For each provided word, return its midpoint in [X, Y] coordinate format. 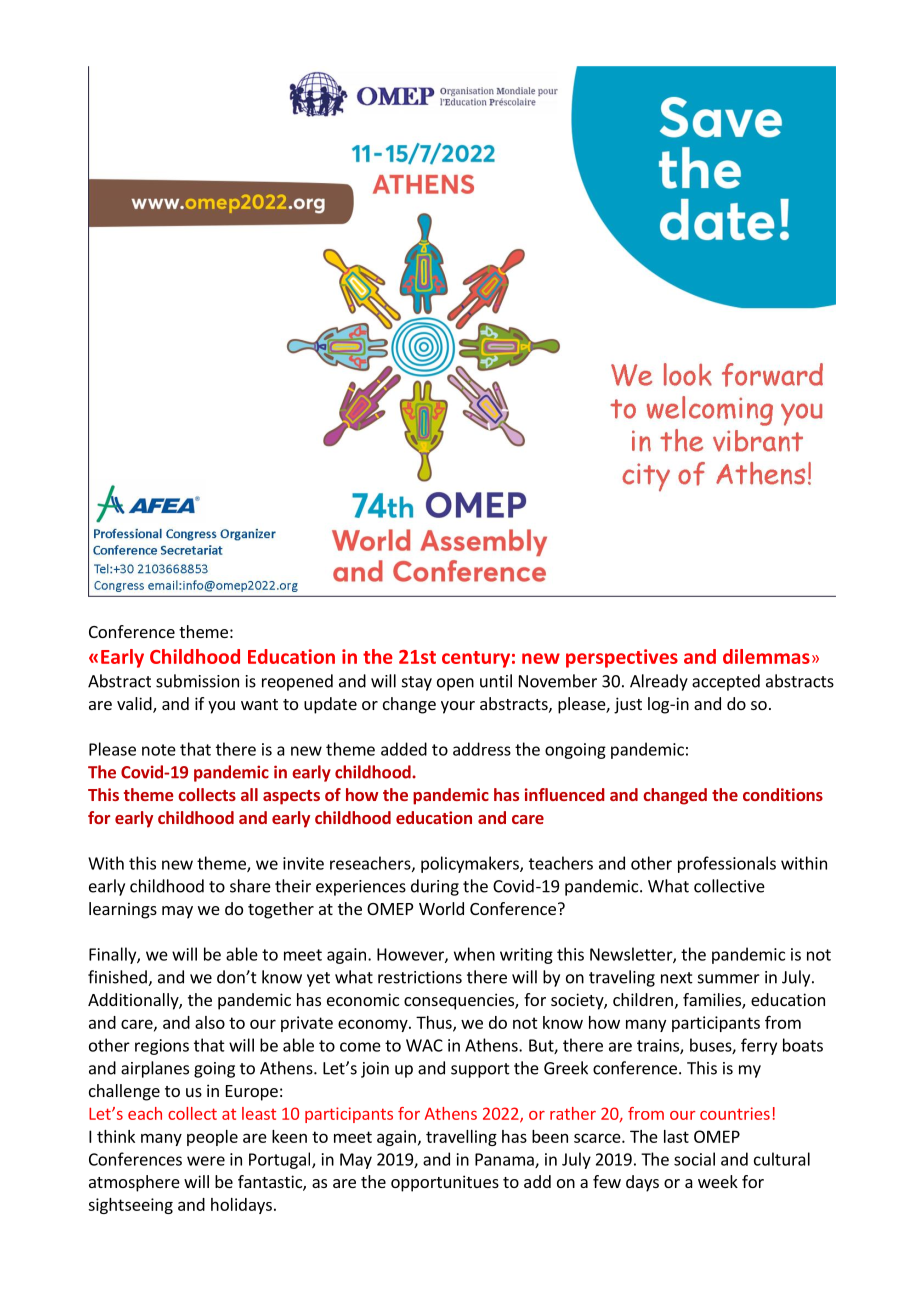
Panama [505, 1160]
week [718, 1181]
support [480, 1070]
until [496, 681]
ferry [759, 1046]
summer [729, 979]
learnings [123, 910]
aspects [291, 797]
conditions [783, 794]
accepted [726, 682]
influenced [565, 794]
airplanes [155, 1069]
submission [197, 681]
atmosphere [134, 1183]
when [474, 954]
